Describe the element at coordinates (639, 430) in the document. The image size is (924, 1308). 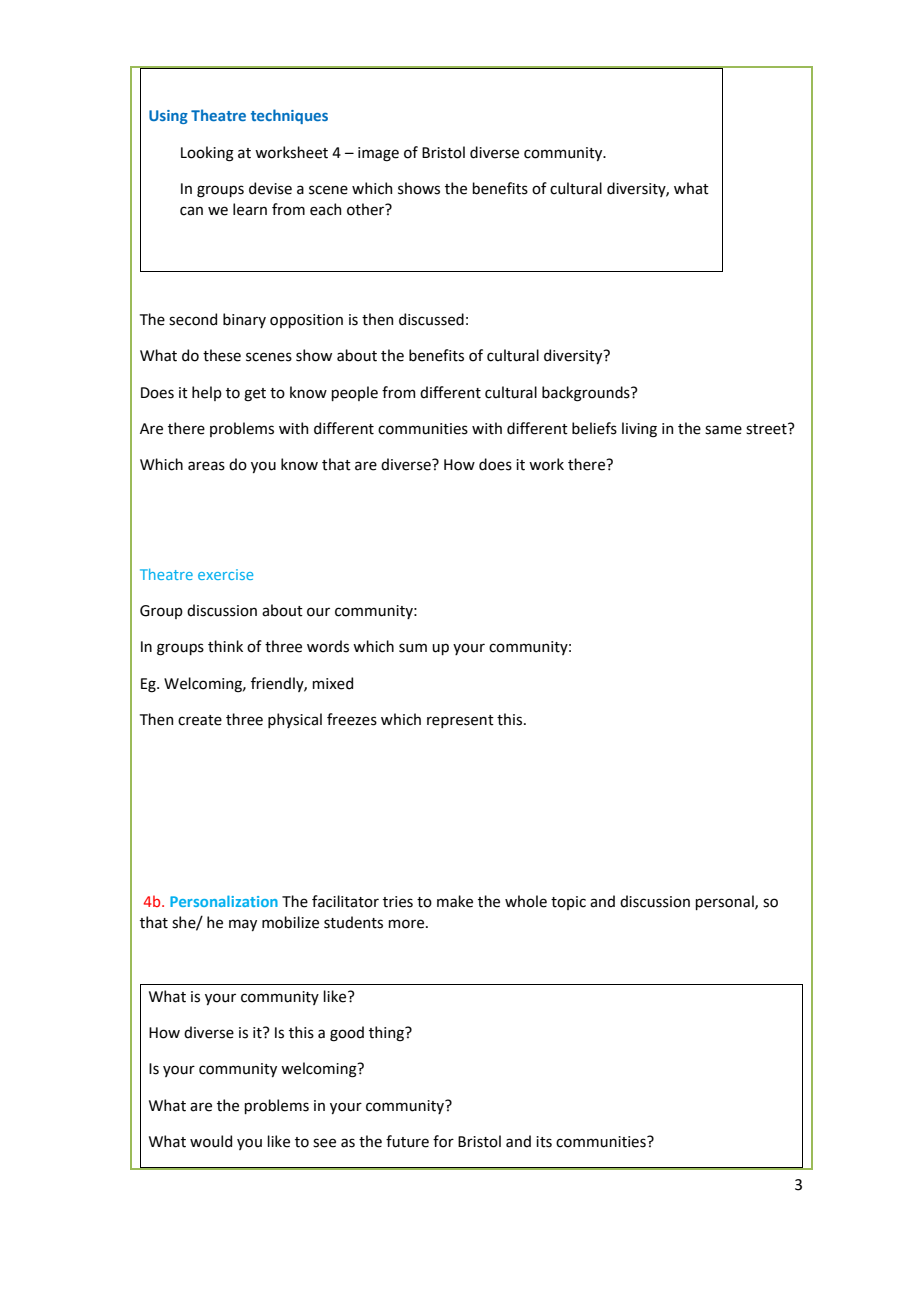
I see `living` at that location.
